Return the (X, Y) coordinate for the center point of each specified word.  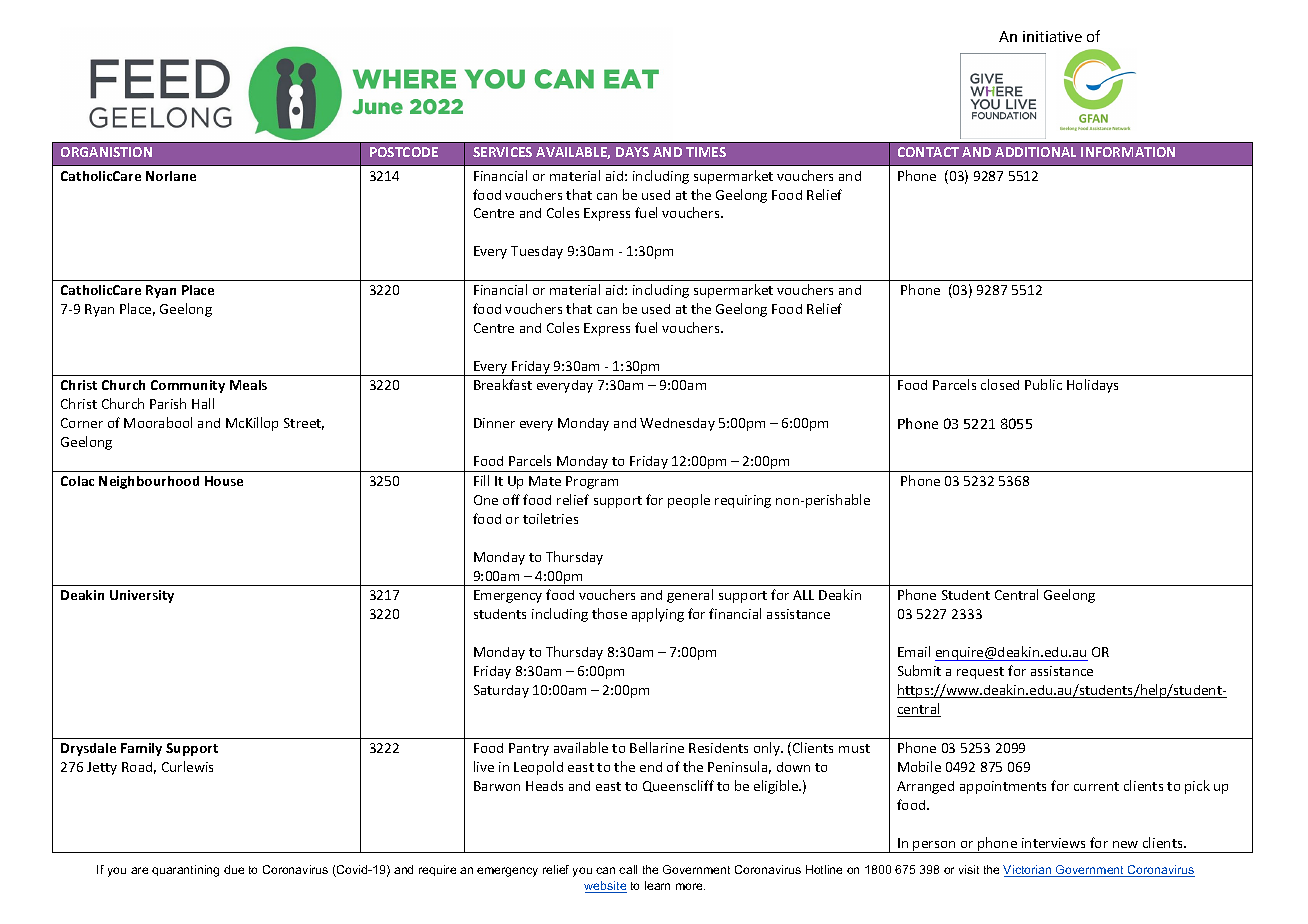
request (980, 673)
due (234, 869)
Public (1043, 384)
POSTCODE (404, 152)
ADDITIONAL (1035, 152)
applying (658, 615)
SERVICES (502, 152)
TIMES (706, 152)
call (628, 869)
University (142, 596)
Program (592, 482)
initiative (1052, 36)
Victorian (1028, 871)
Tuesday (537, 252)
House (224, 481)
